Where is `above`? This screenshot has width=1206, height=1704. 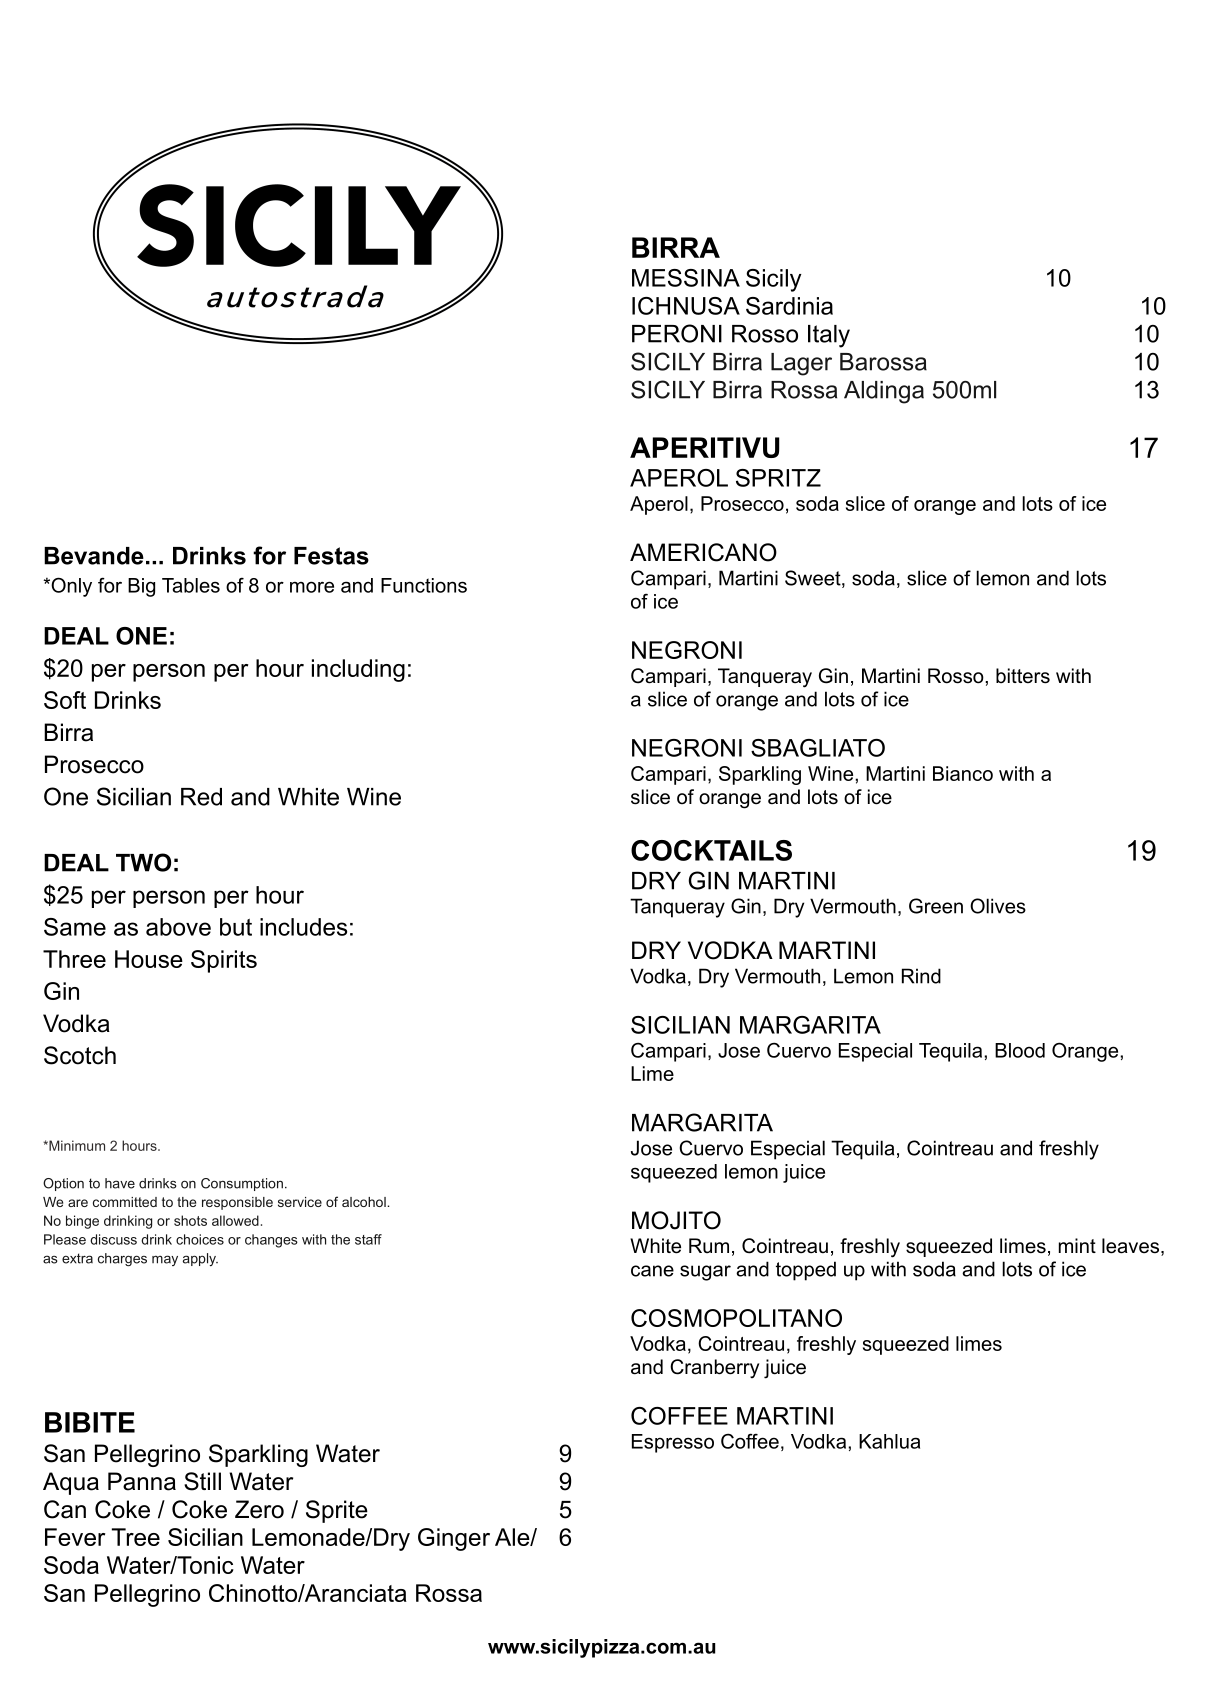
above is located at coordinates (178, 927).
